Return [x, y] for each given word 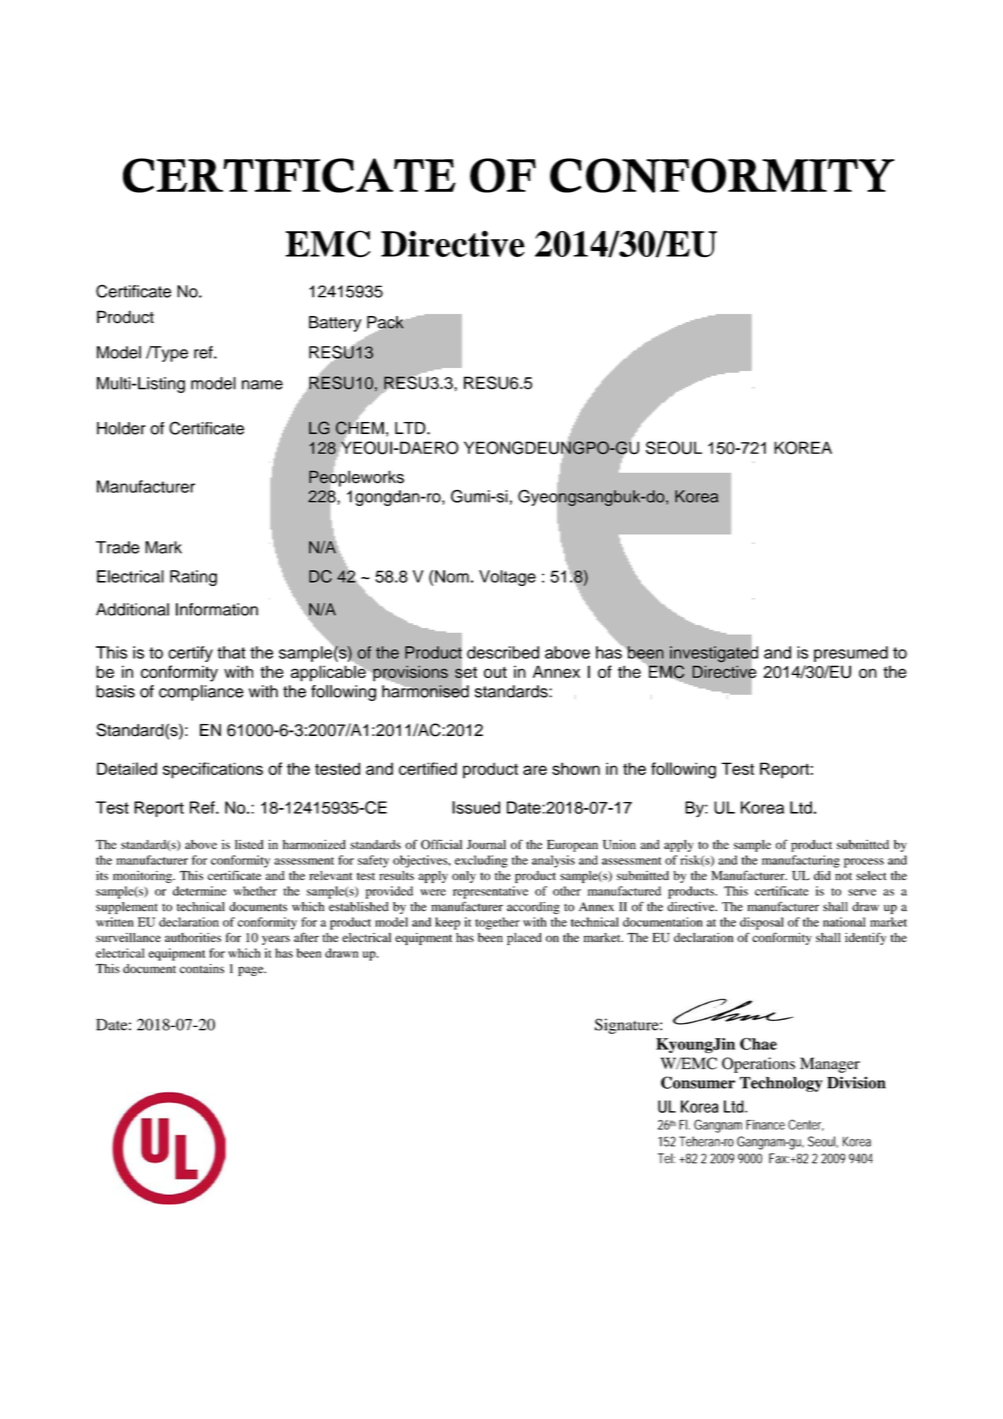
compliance [201, 693]
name [262, 385]
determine [199, 891]
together [497, 923]
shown [576, 768]
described [503, 652]
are [535, 770]
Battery [335, 324]
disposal [762, 923]
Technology [781, 1084]
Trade [118, 547]
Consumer [698, 1082]
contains [202, 969]
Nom [452, 576]
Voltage [507, 578]
